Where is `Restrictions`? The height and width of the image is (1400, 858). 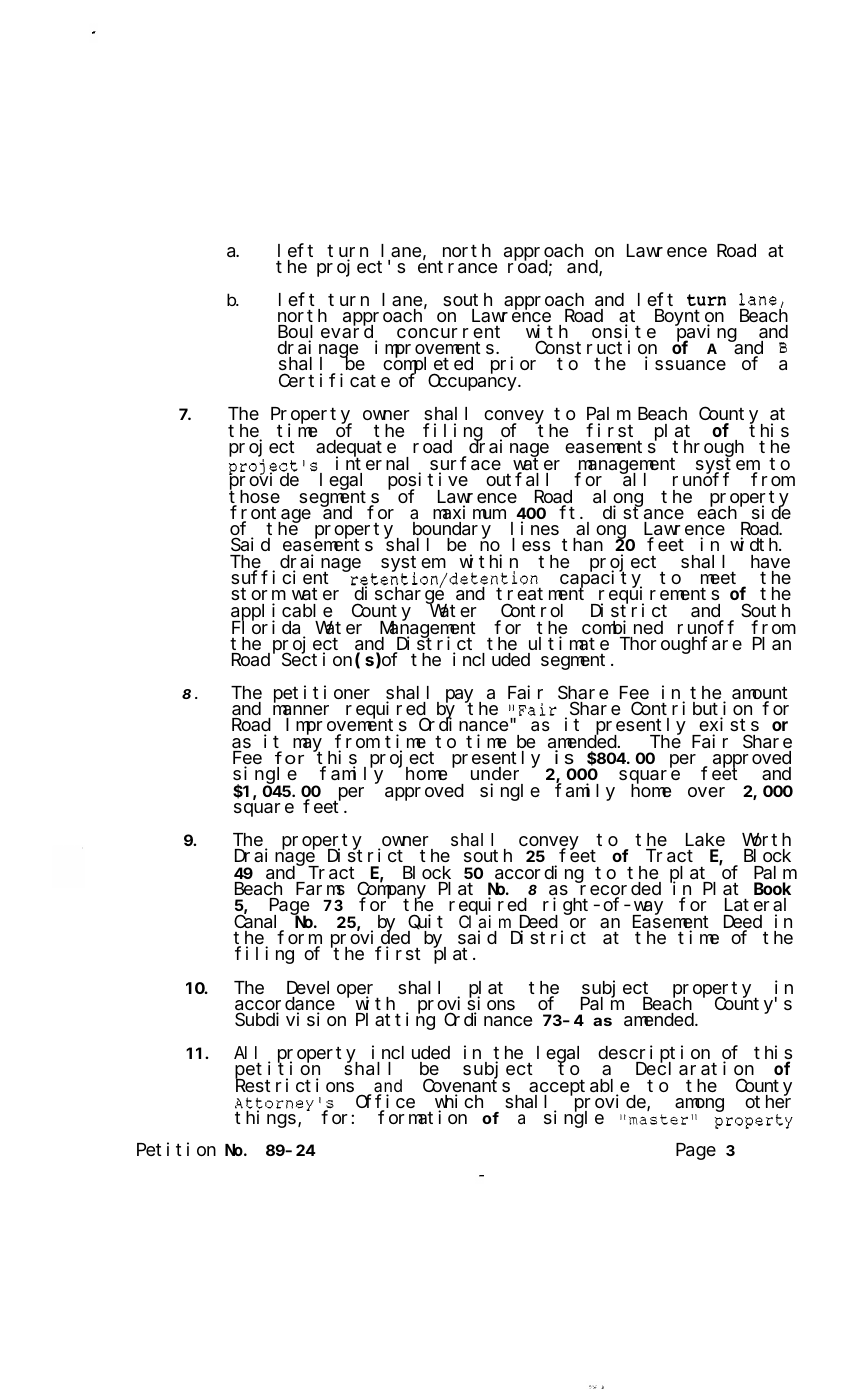 Restrictions is located at coordinates (294, 1085).
